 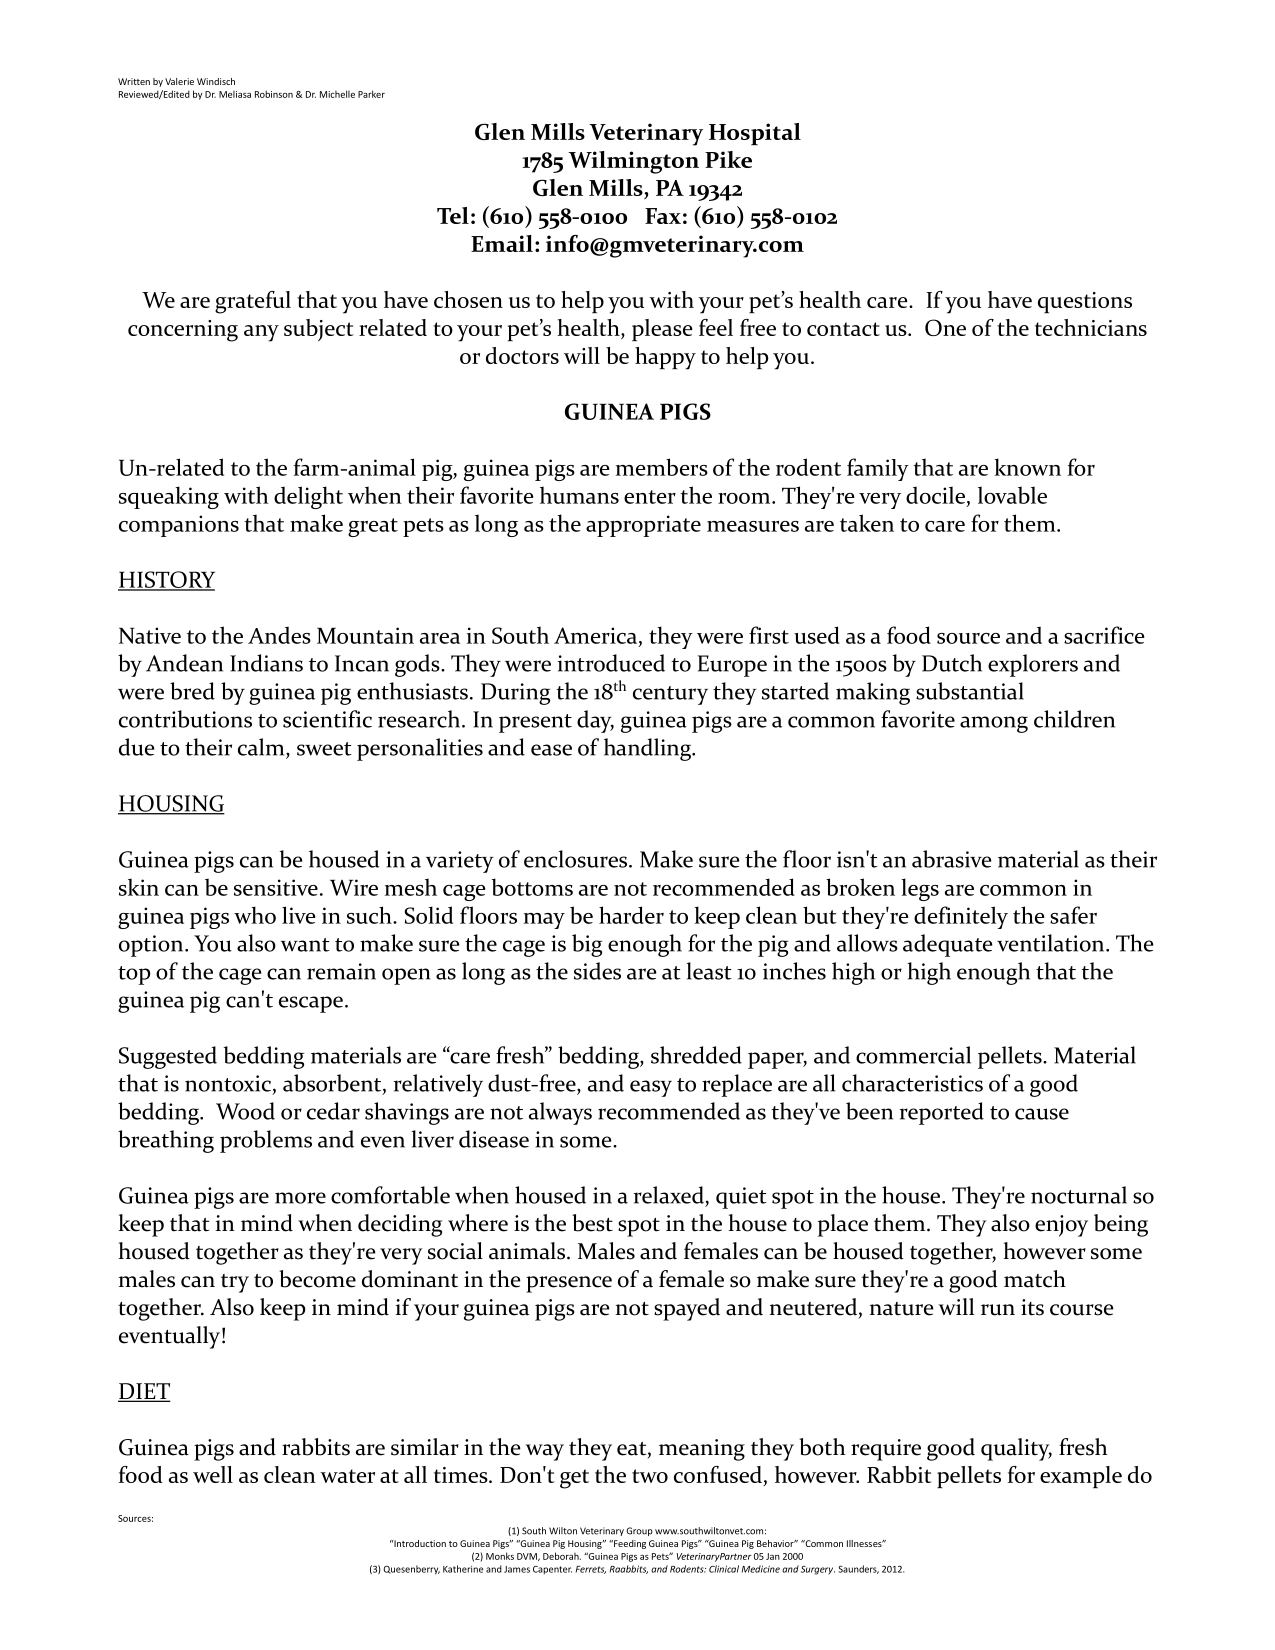 I want to click on abrasive, so click(x=952, y=859).
